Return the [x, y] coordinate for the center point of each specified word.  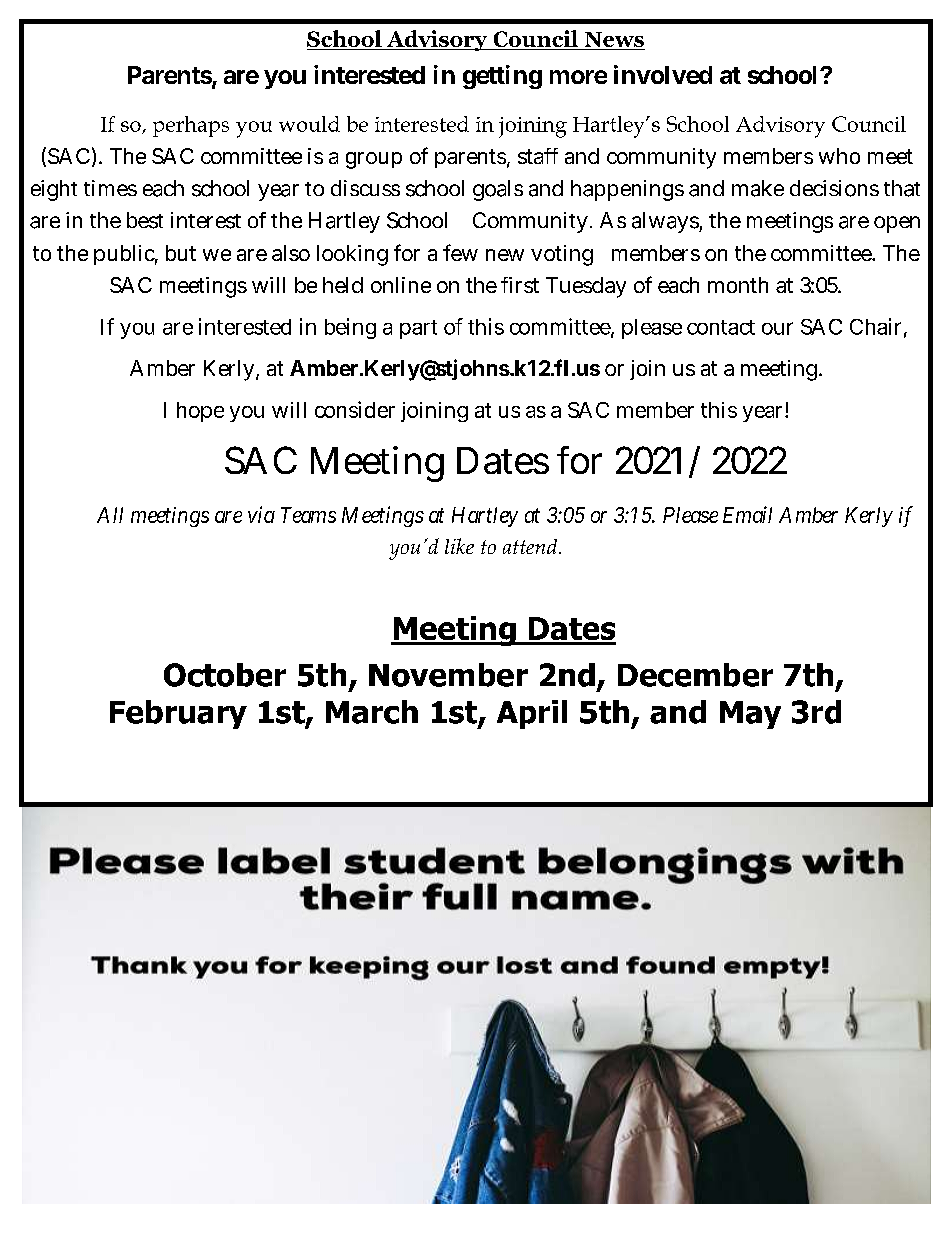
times [110, 188]
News [613, 41]
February [178, 714]
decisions [834, 188]
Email [747, 514]
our [777, 328]
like [459, 546]
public [124, 255]
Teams [308, 515]
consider [355, 409]
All [110, 515]
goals [498, 190]
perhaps [191, 126]
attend [531, 546]
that [902, 188]
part [418, 329]
